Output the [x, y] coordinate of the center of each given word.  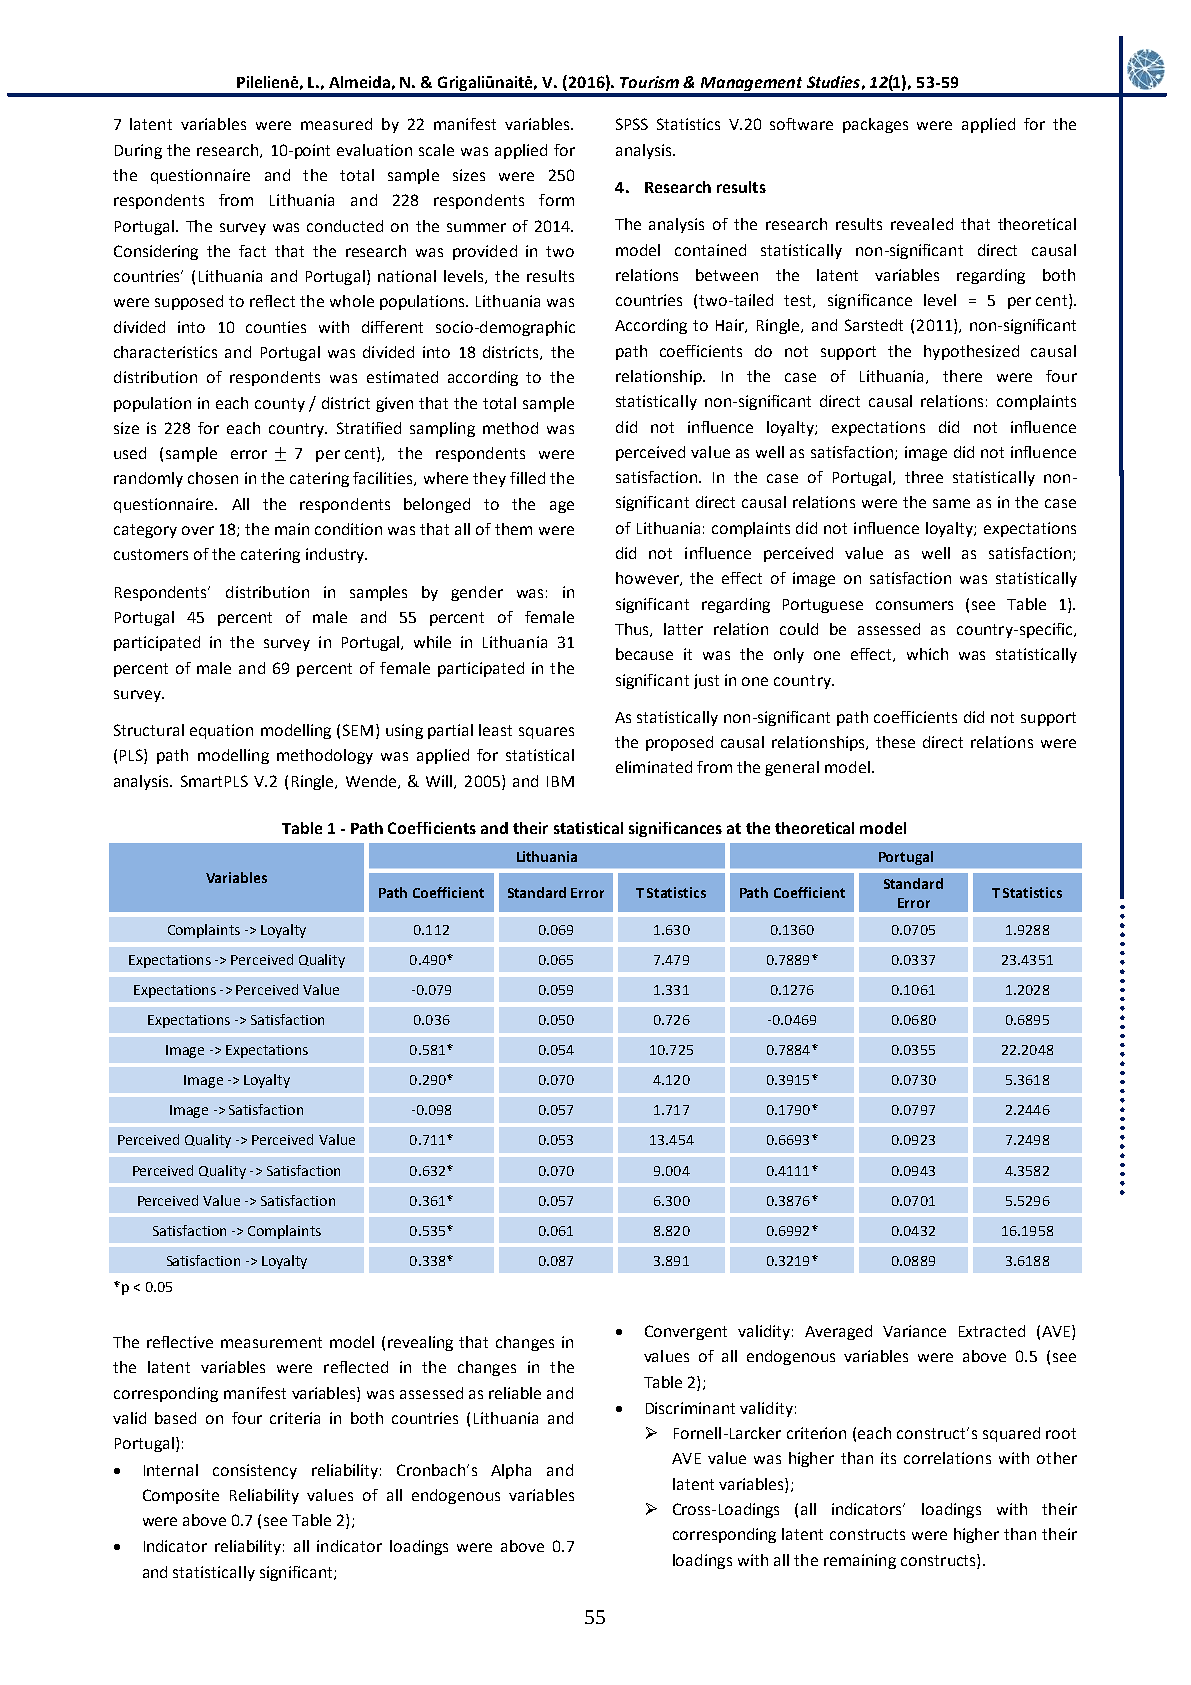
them [513, 529]
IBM [560, 781]
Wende [372, 782]
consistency [255, 1471]
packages [875, 125]
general [792, 768]
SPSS [632, 124]
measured [336, 124]
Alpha [511, 1471]
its [888, 1458]
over [198, 530]
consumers [914, 605]
